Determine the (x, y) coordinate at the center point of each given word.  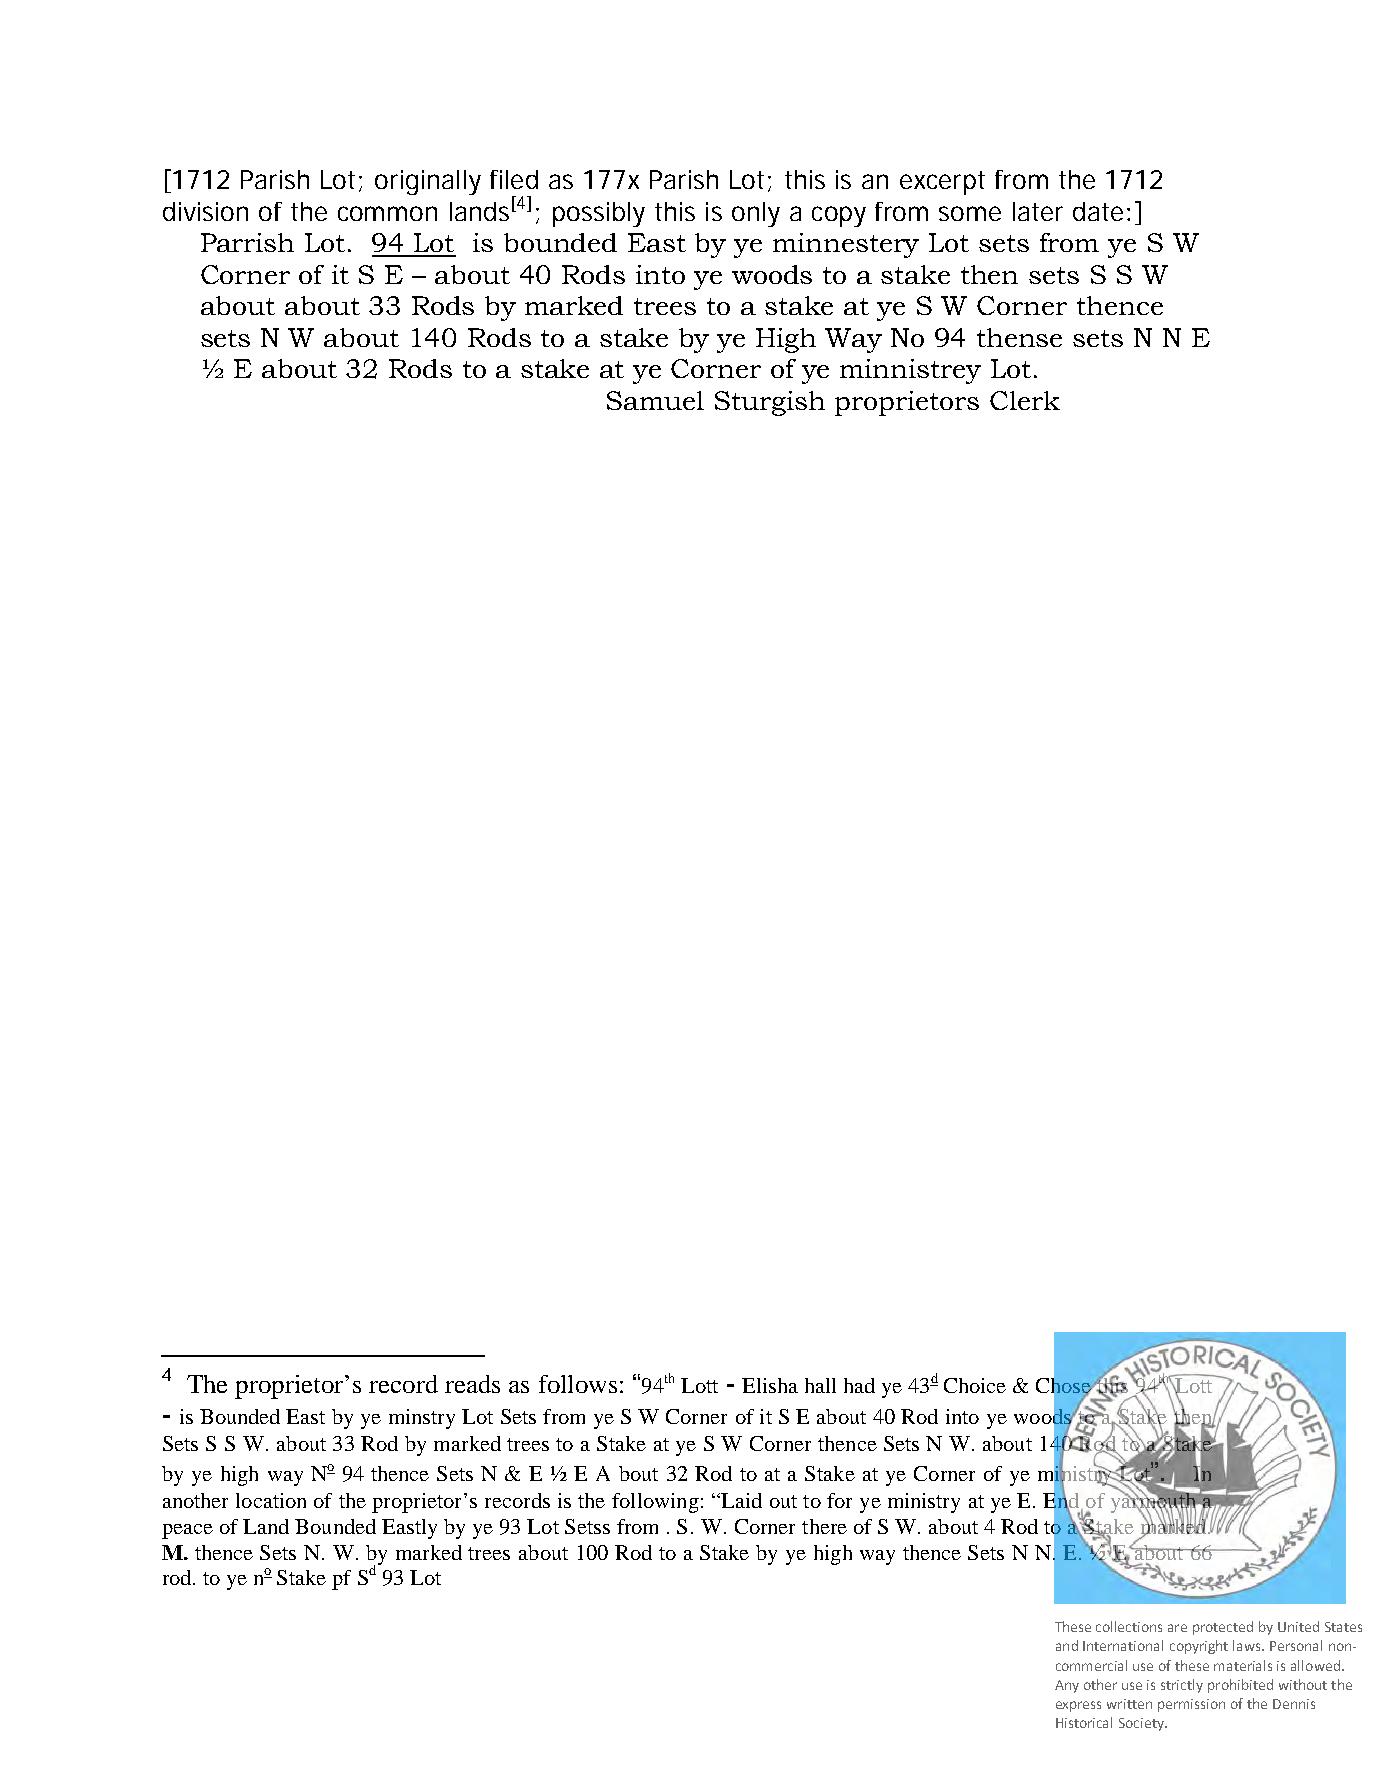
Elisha (770, 1385)
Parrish (247, 242)
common (386, 213)
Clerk (1025, 400)
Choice (975, 1385)
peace (187, 1531)
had (859, 1385)
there (824, 1526)
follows (578, 1384)
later (1038, 211)
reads (472, 1384)
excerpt (942, 183)
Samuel (655, 400)
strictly (1182, 1686)
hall (820, 1385)
